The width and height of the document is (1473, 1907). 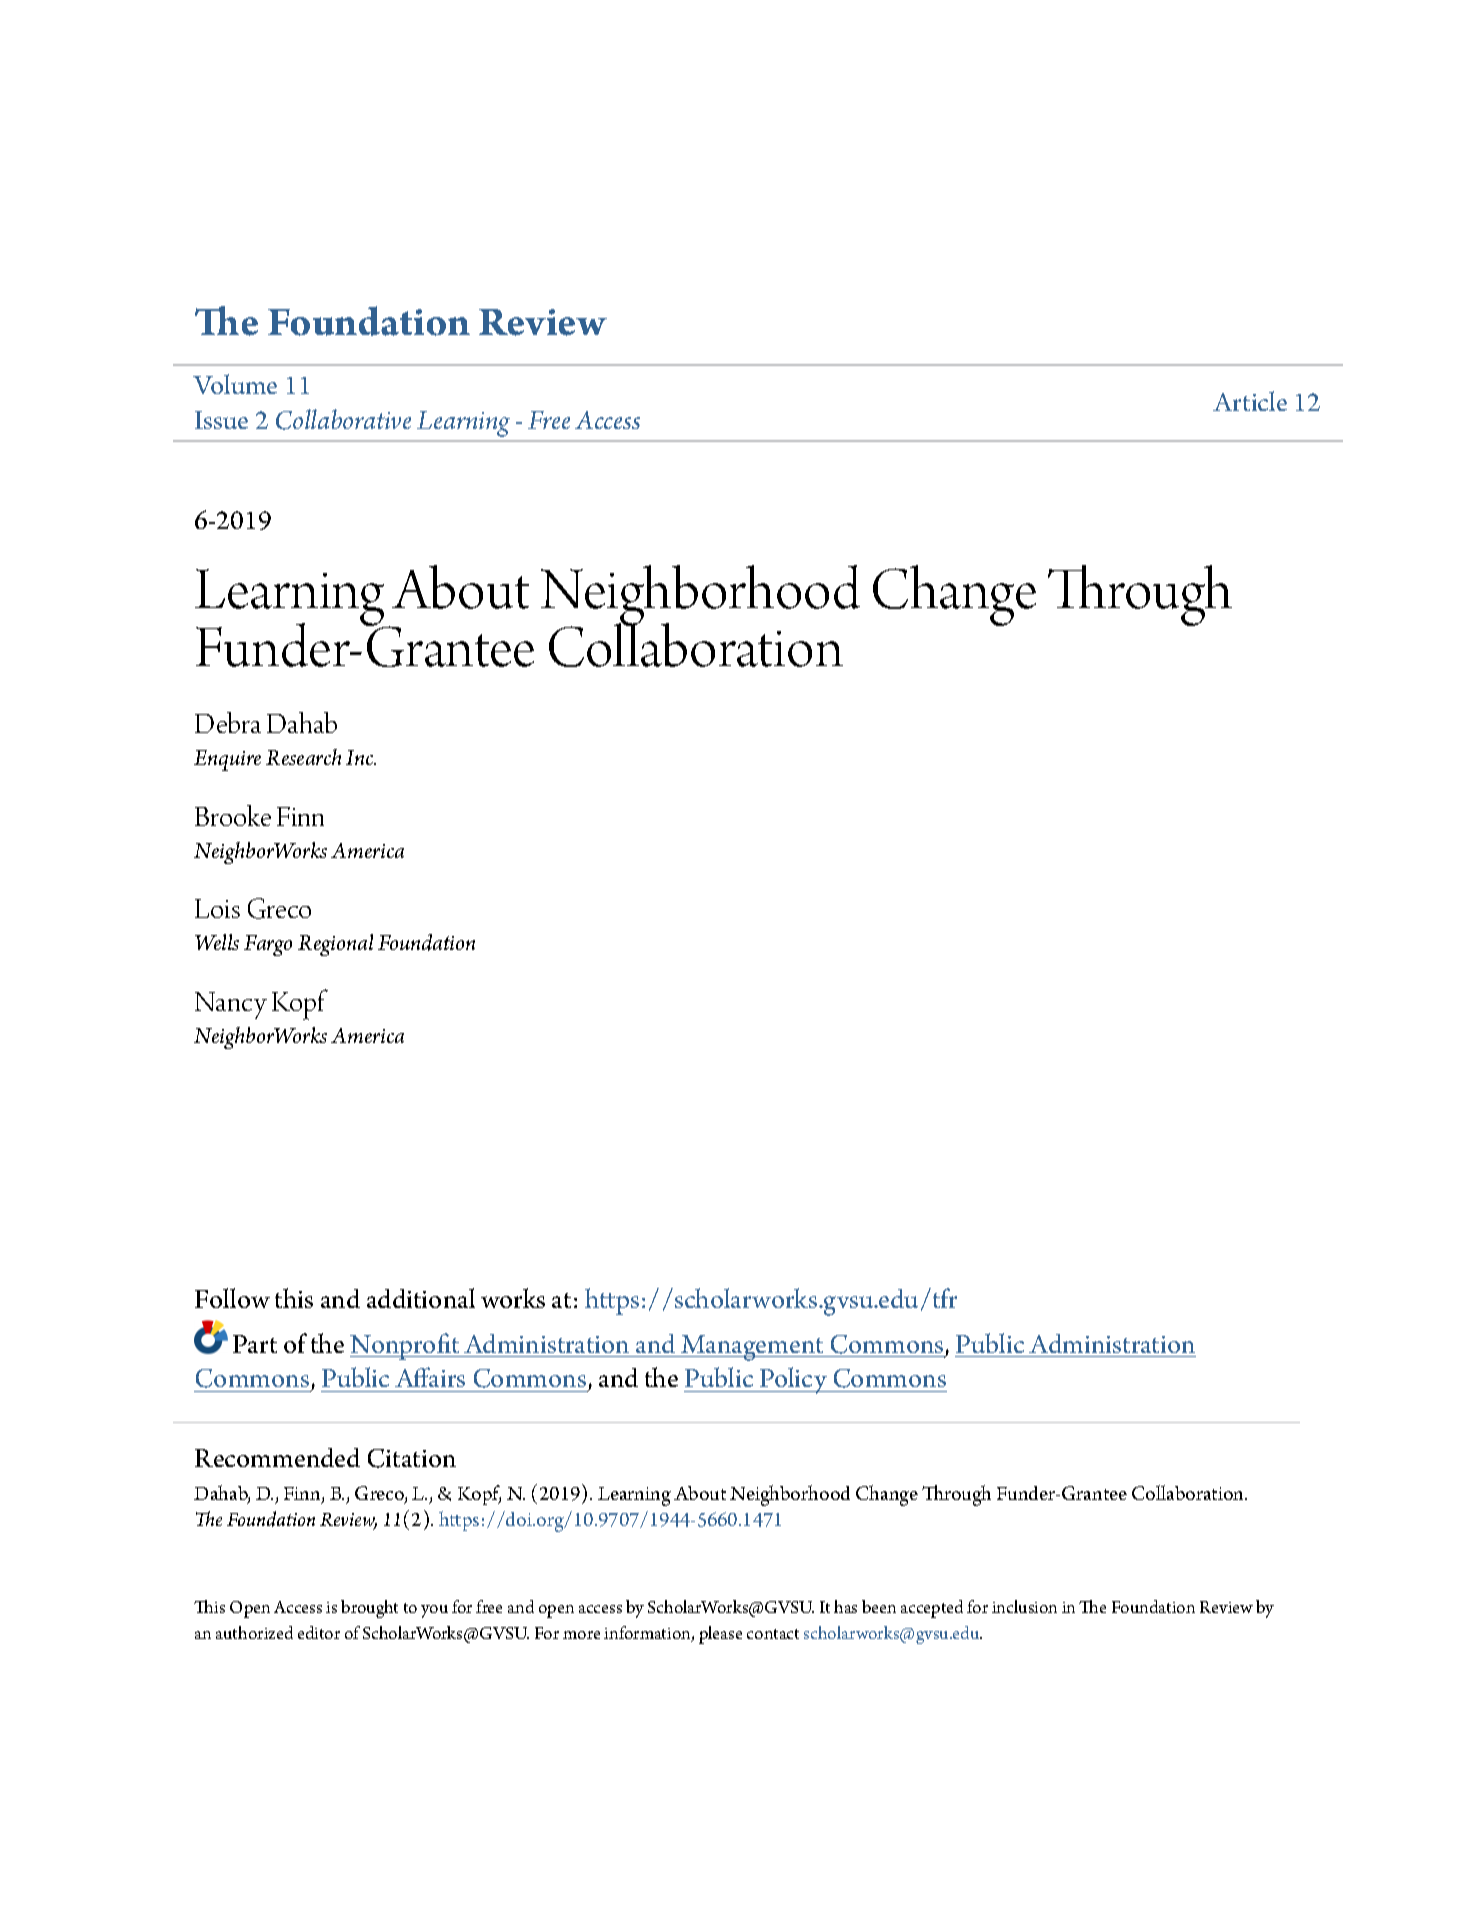 I want to click on Management, so click(x=752, y=1348).
